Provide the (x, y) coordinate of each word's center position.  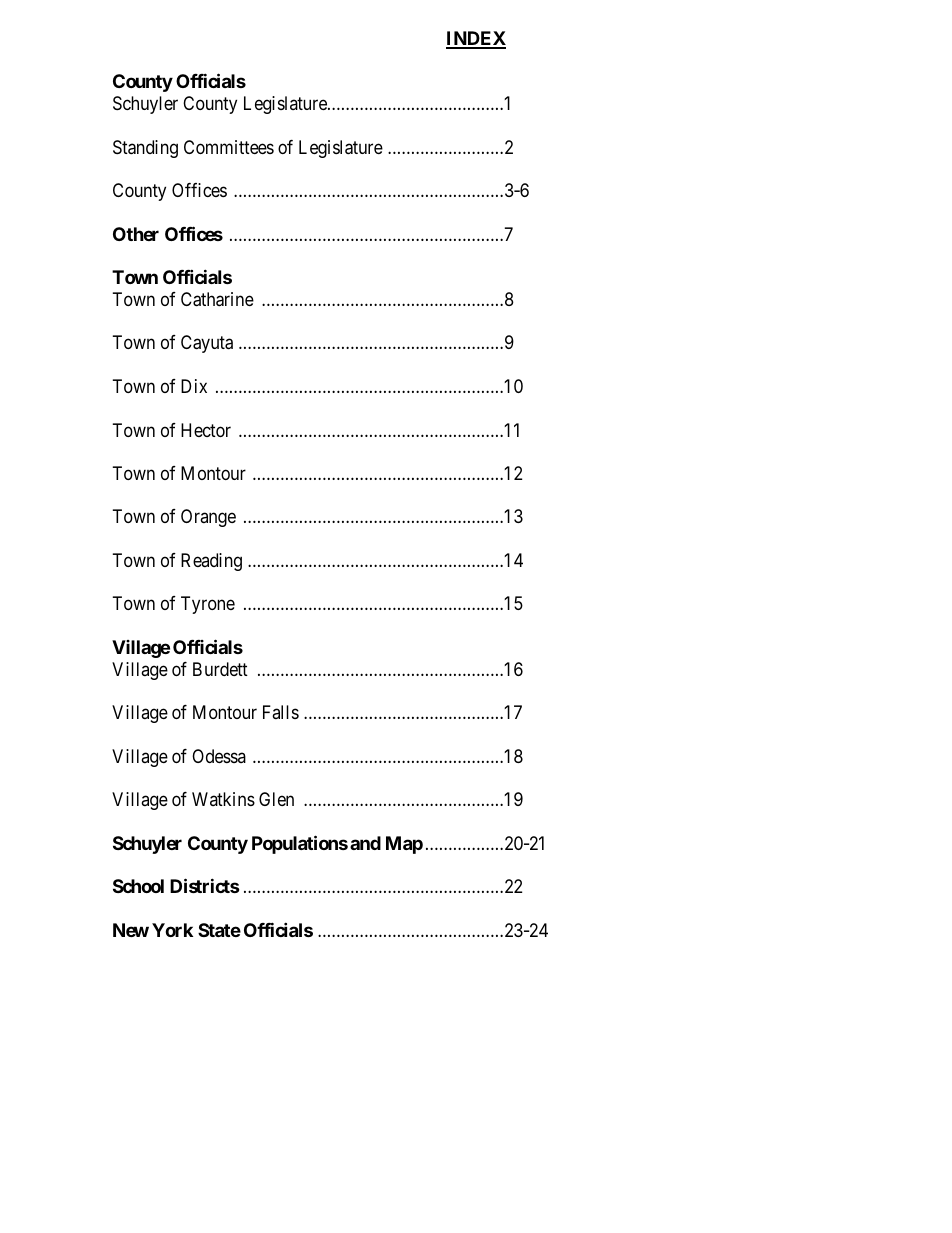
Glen (276, 799)
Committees (229, 147)
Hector (206, 430)
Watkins (223, 799)
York (172, 930)
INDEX (476, 39)
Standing (145, 149)
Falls (281, 712)
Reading (211, 562)
